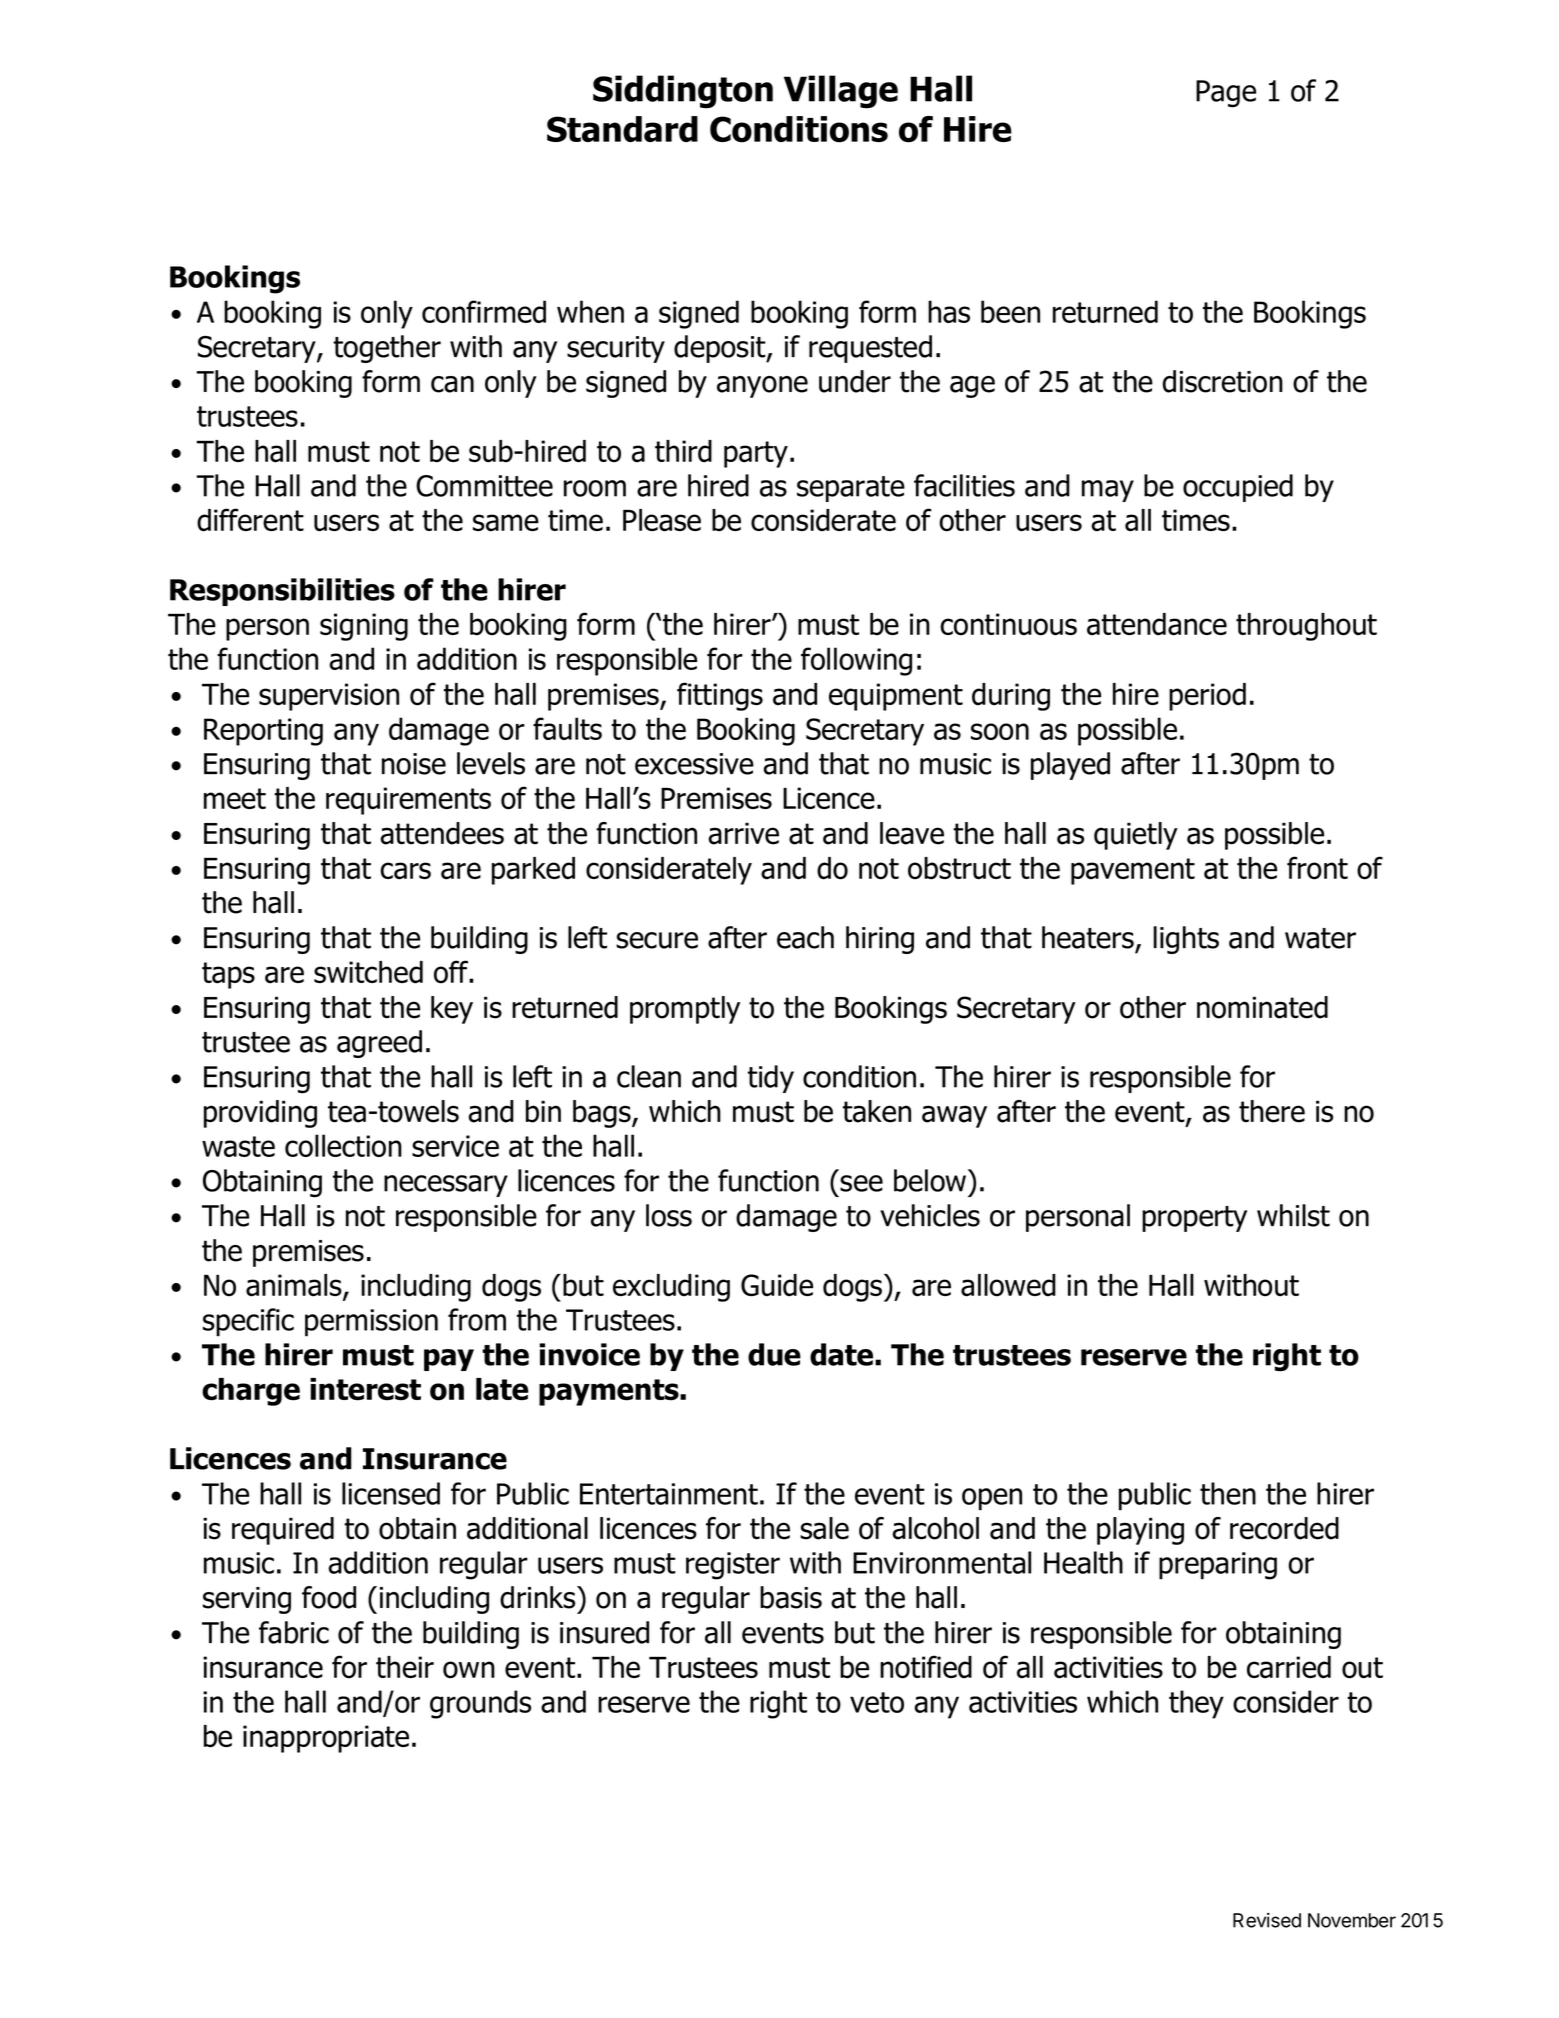 This screenshot has height=2018, width=1559. What do you see at coordinates (484, 311) in the screenshot?
I see `confirmed` at bounding box center [484, 311].
